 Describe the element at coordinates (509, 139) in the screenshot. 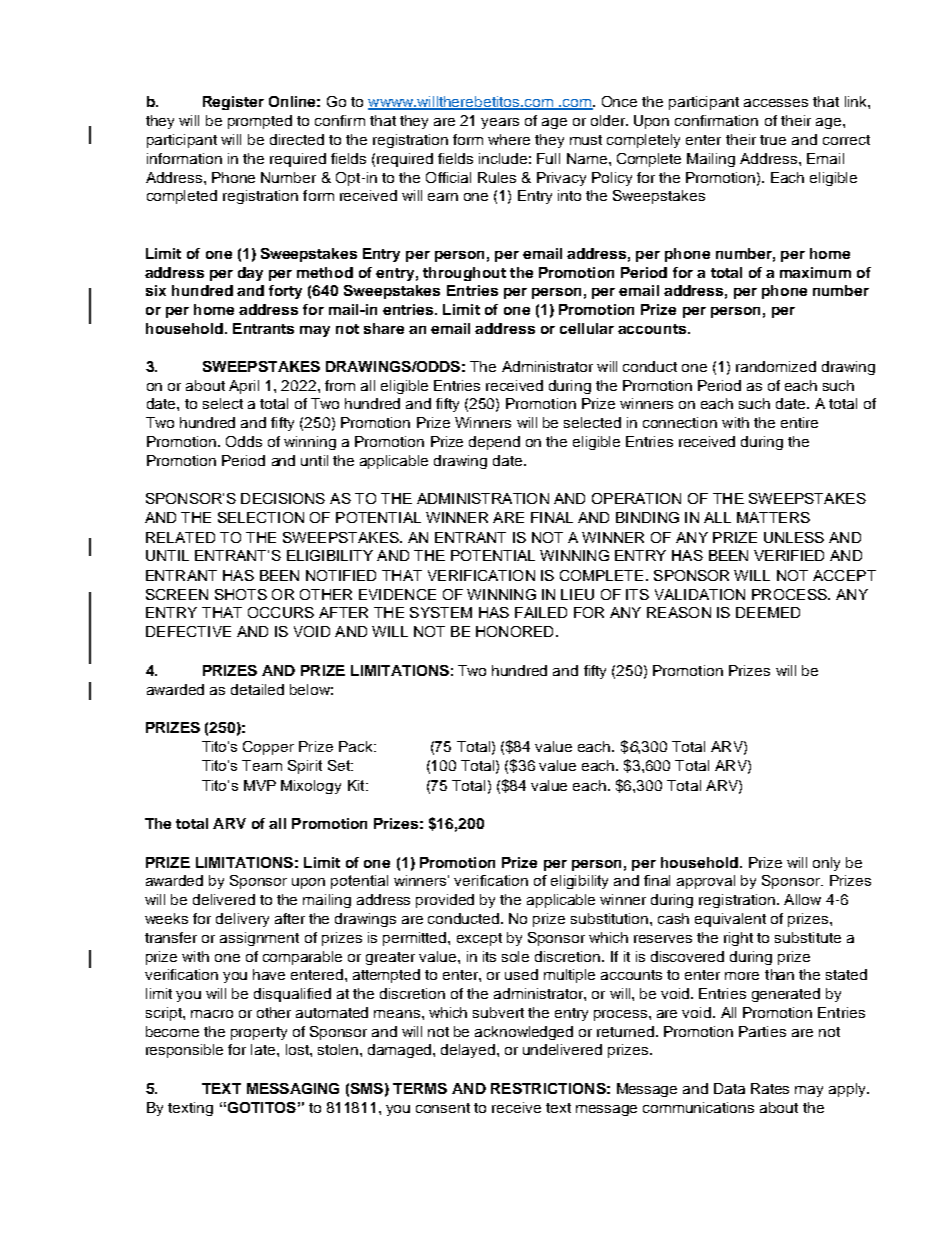

I see `where` at that location.
